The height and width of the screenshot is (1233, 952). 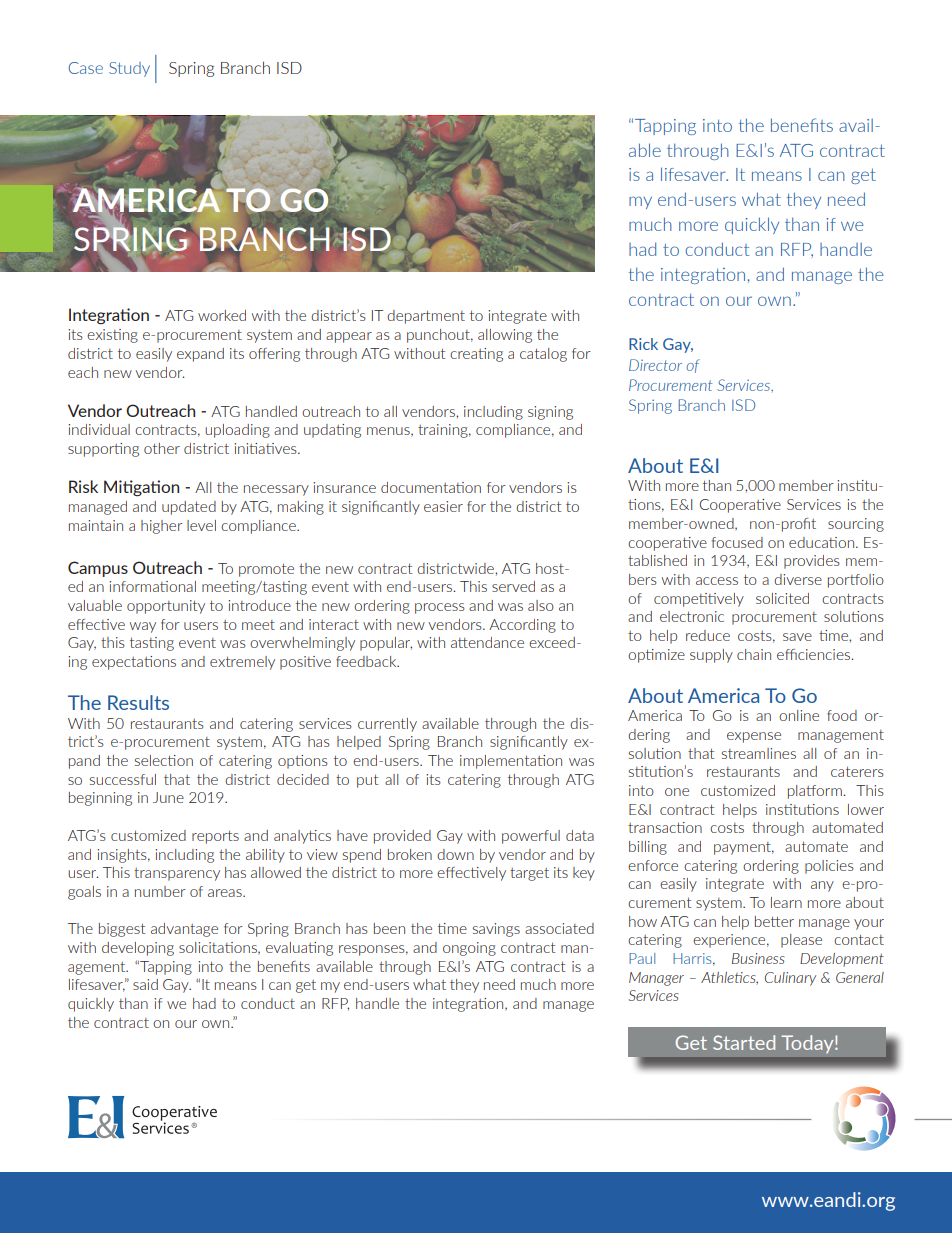 What do you see at coordinates (643, 344) in the screenshot?
I see `Rick` at bounding box center [643, 344].
